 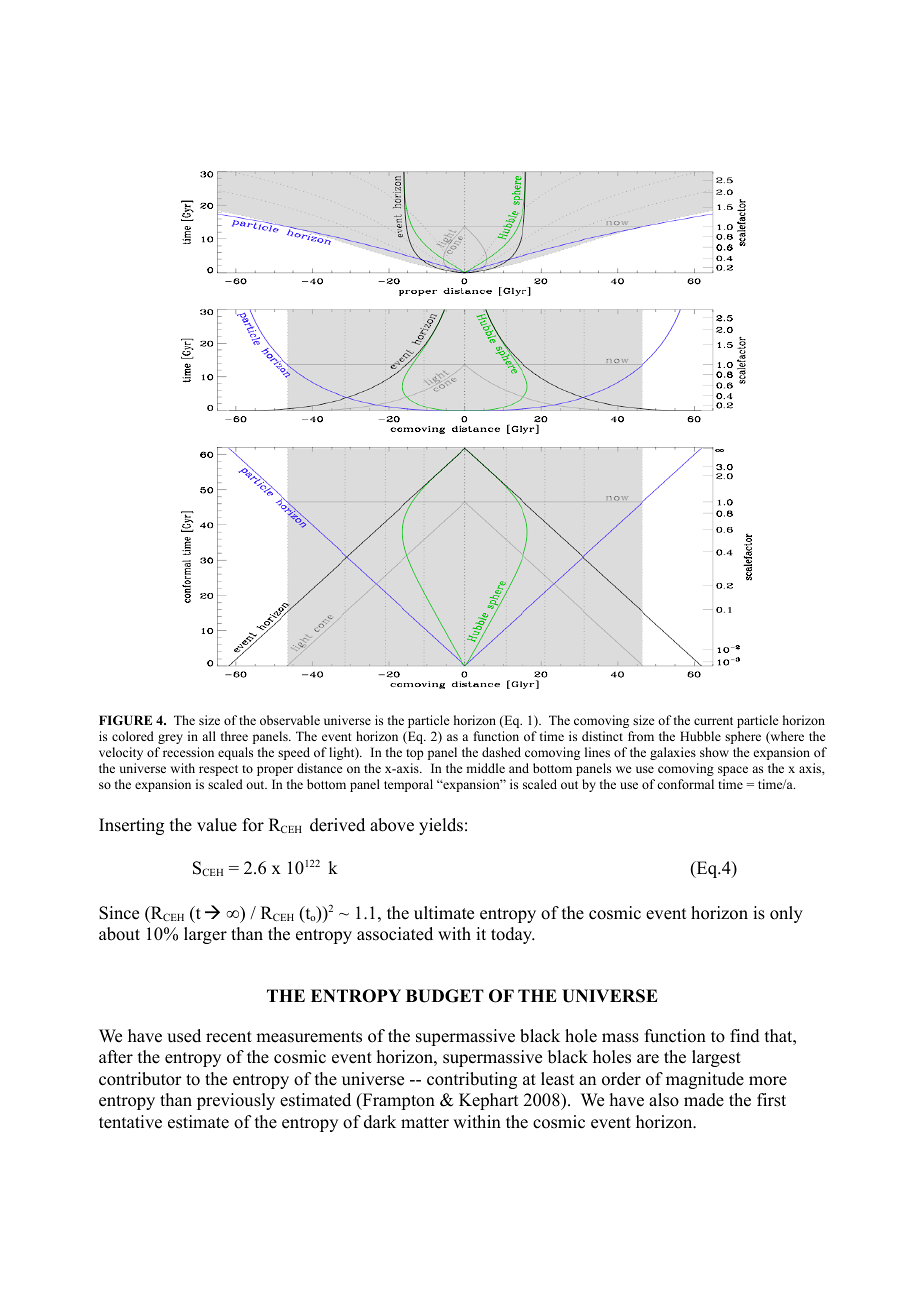 What do you see at coordinates (236, 1101) in the page?
I see `previously` at bounding box center [236, 1101].
